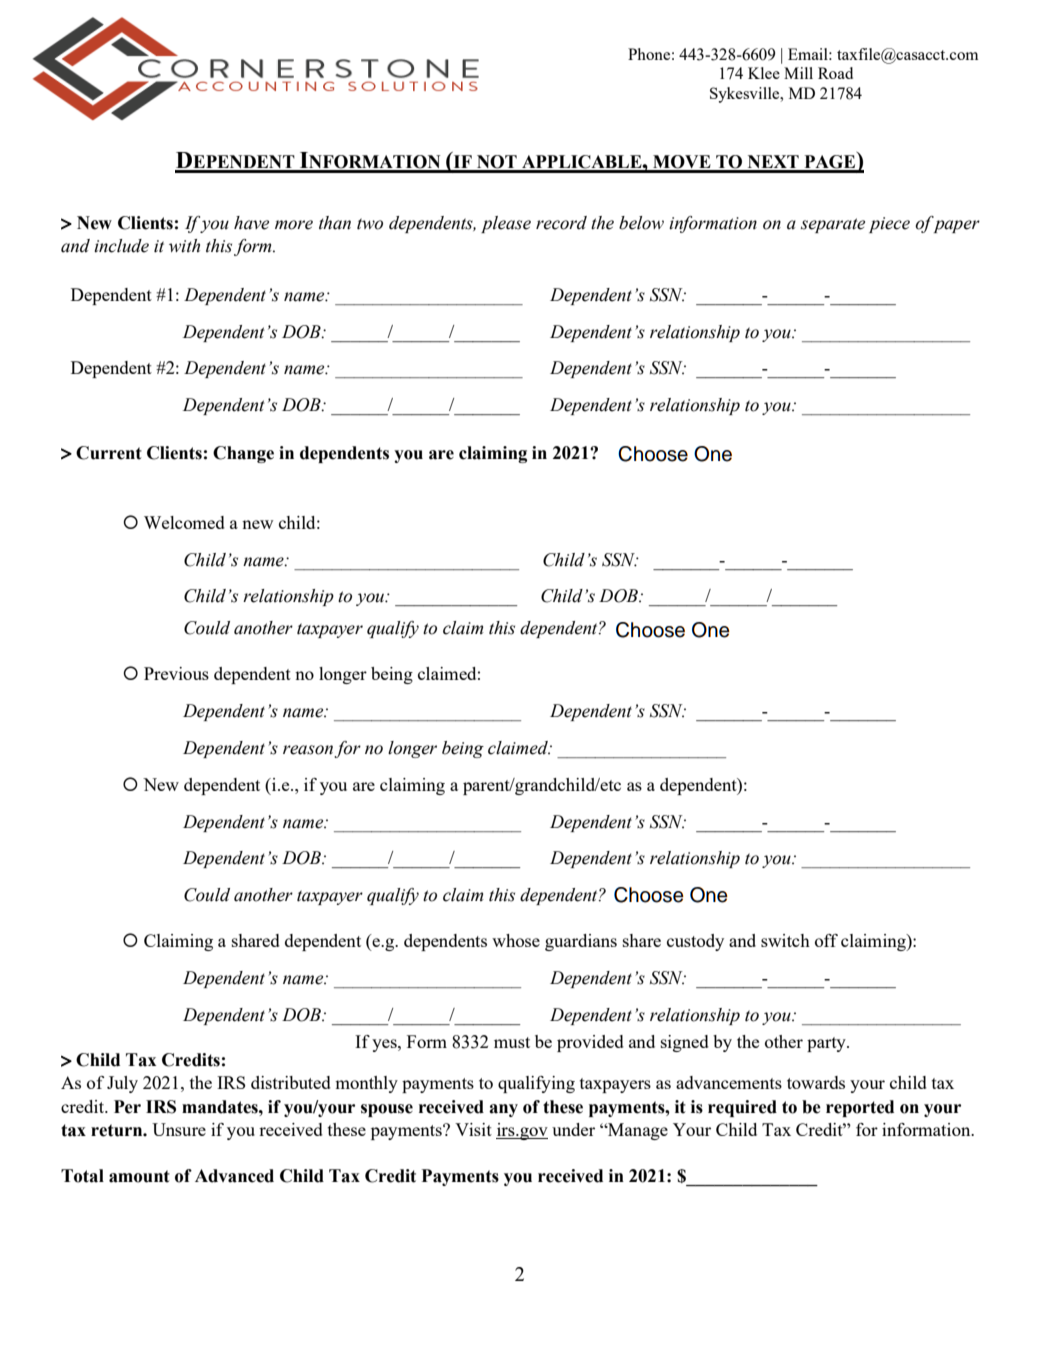 Image resolution: width=1040 pixels, height=1346 pixels. I want to click on Welcomed, so click(184, 522).
